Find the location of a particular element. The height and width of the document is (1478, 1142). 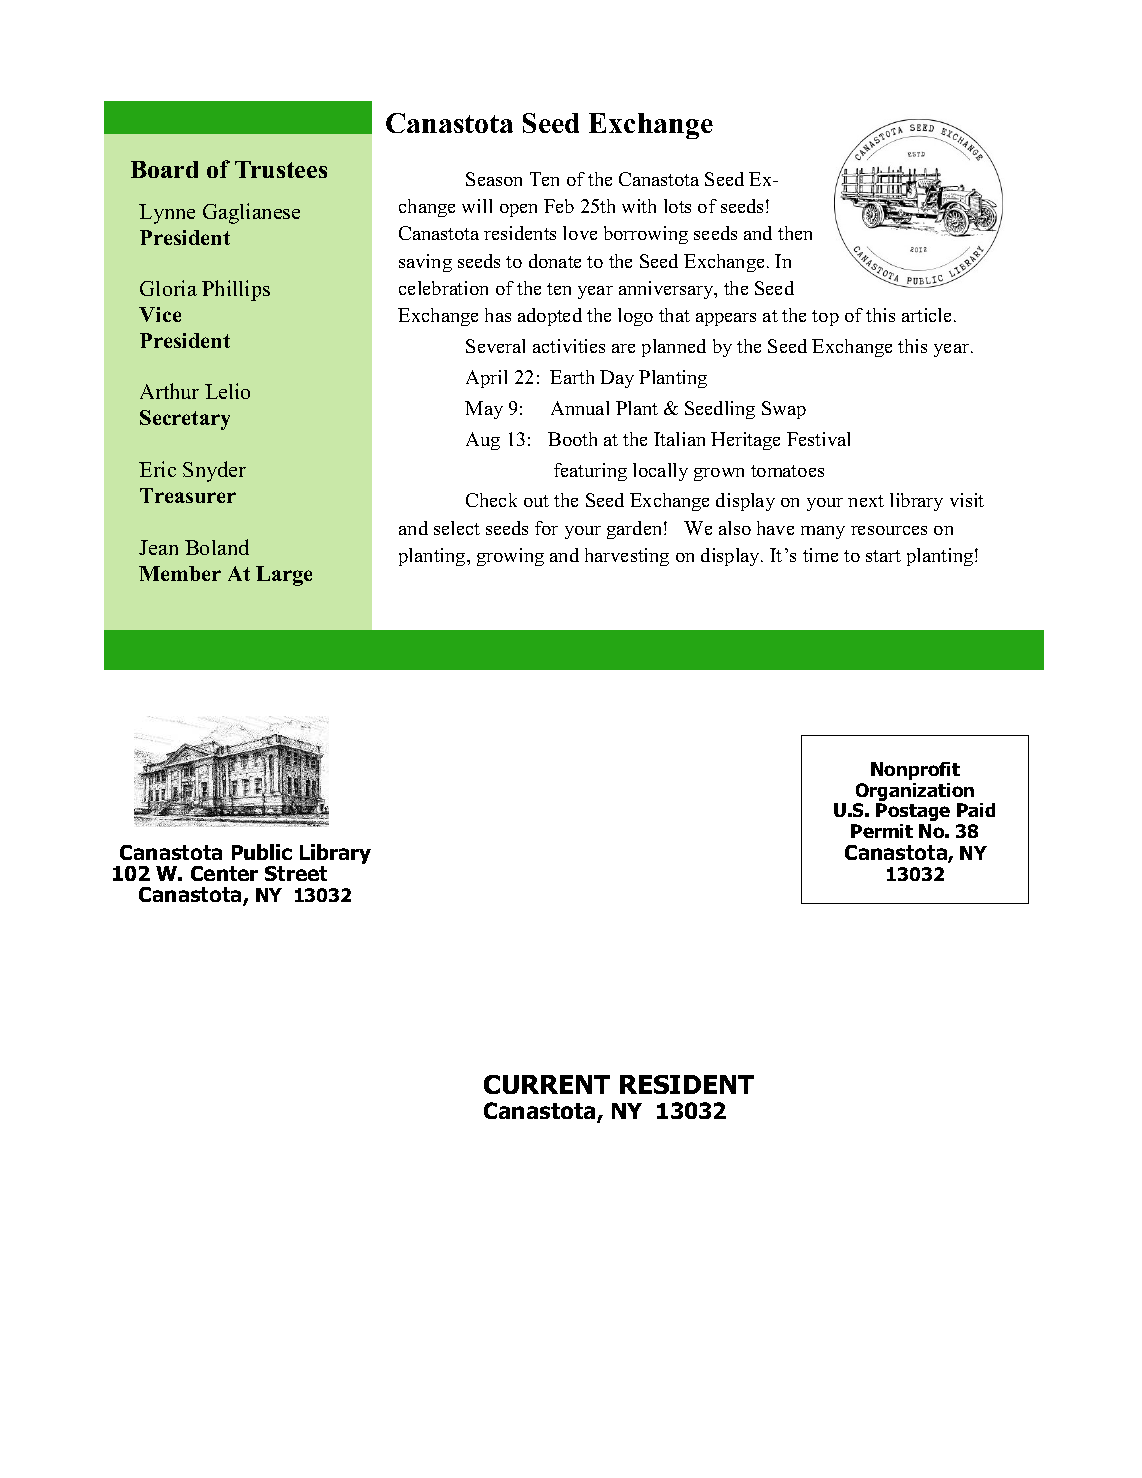

Feb is located at coordinates (559, 206).
